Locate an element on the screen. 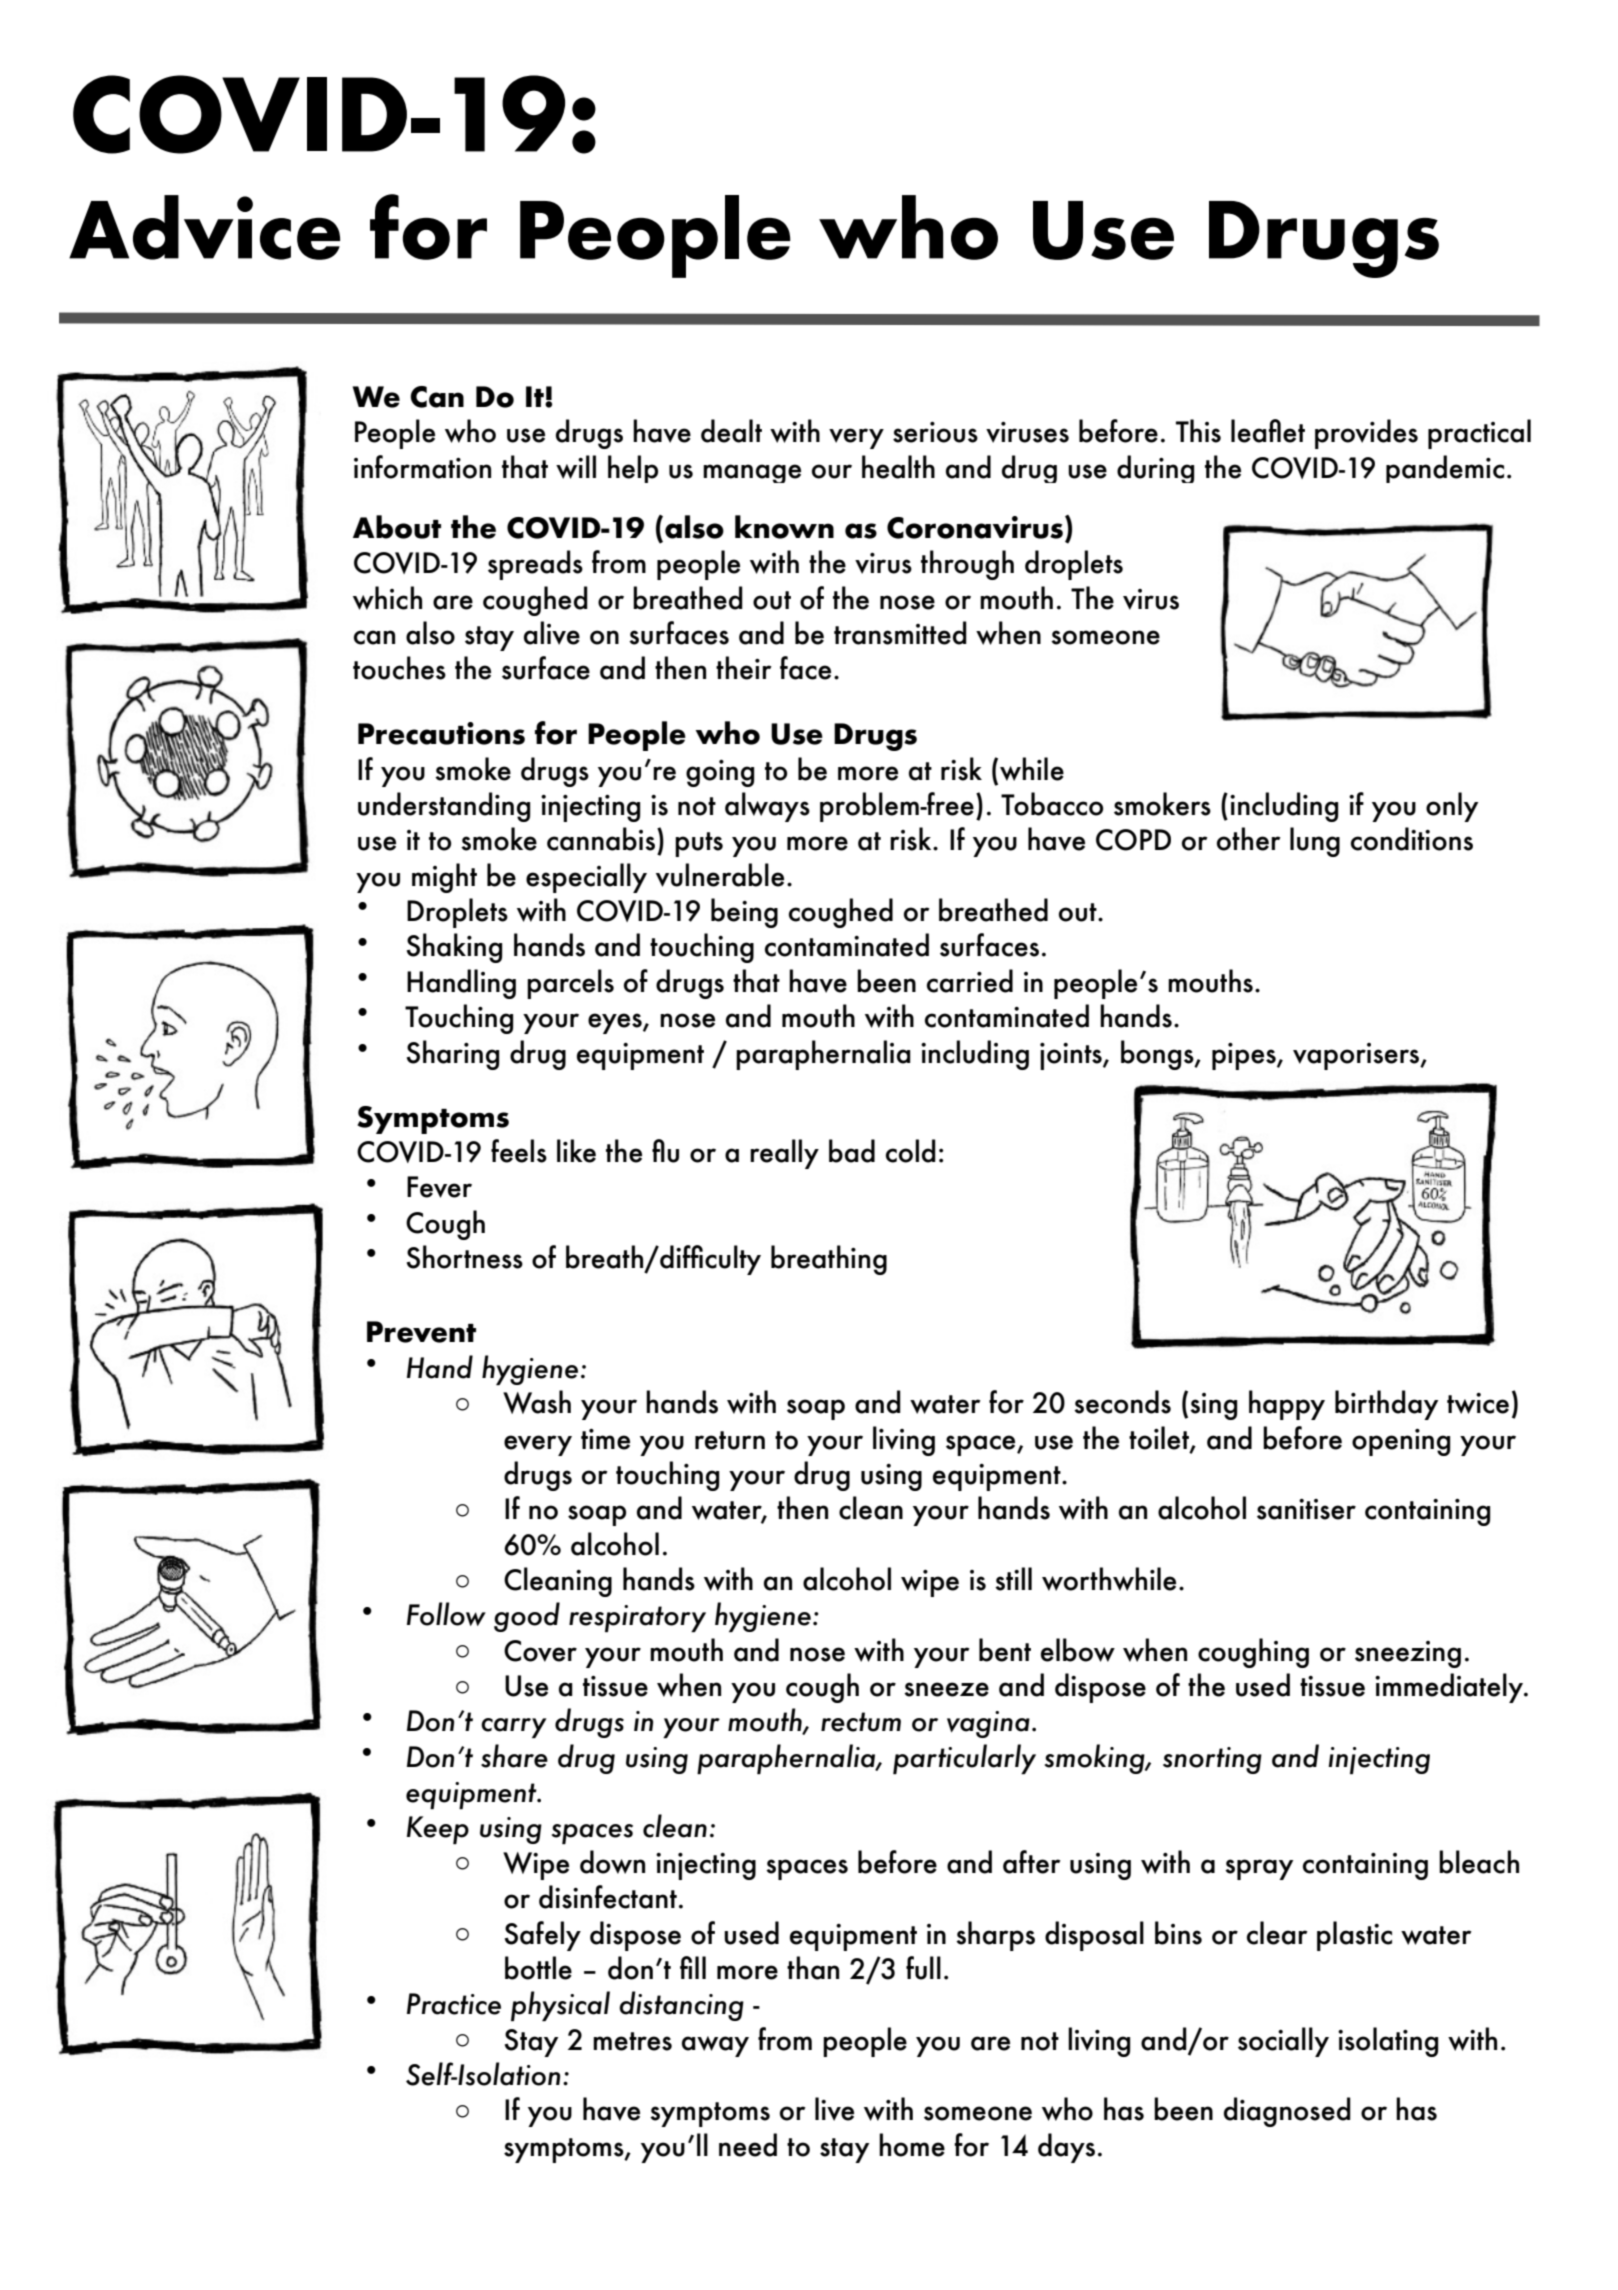  always is located at coordinates (767, 807).
